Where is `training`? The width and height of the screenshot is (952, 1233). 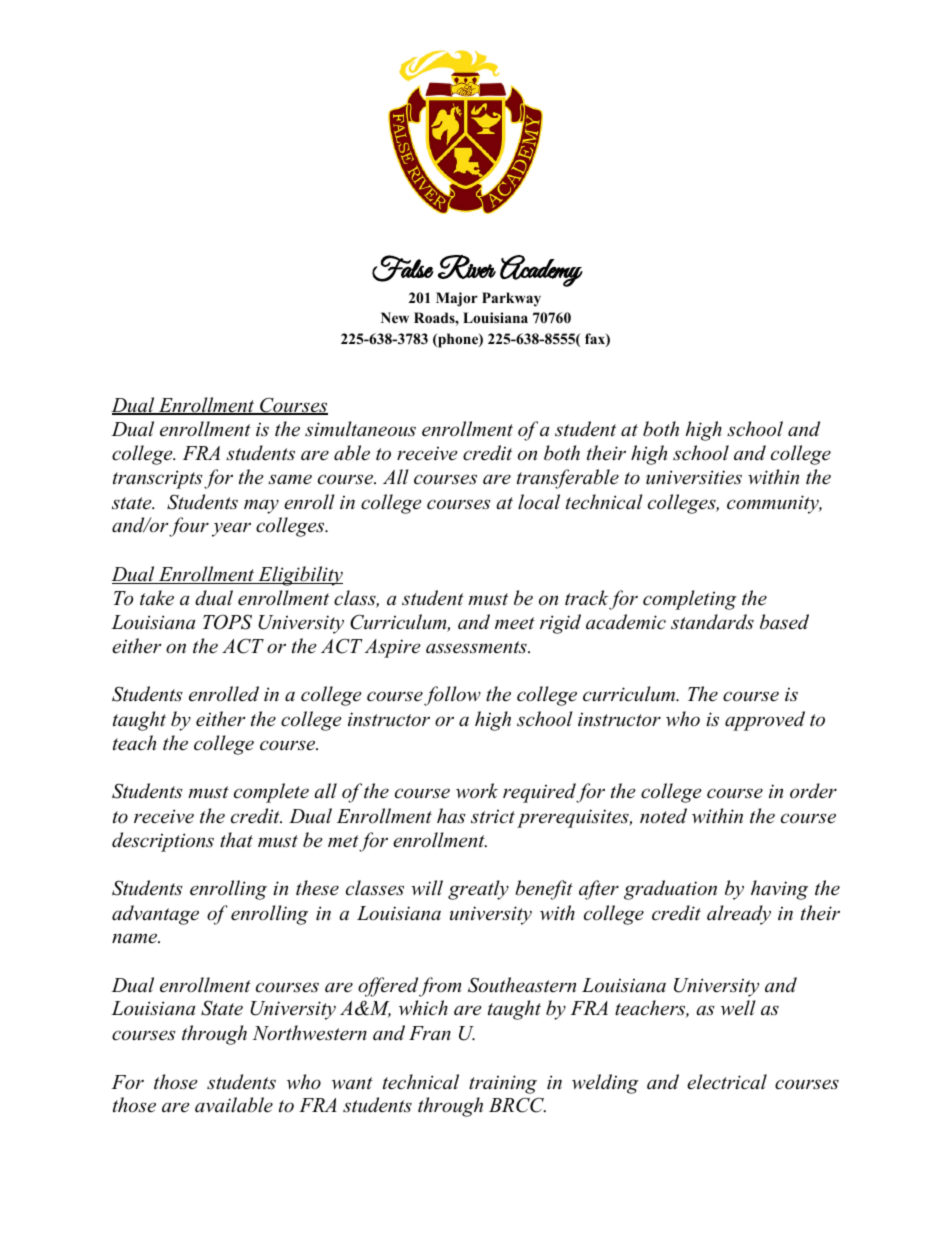
training is located at coordinates (503, 1084).
